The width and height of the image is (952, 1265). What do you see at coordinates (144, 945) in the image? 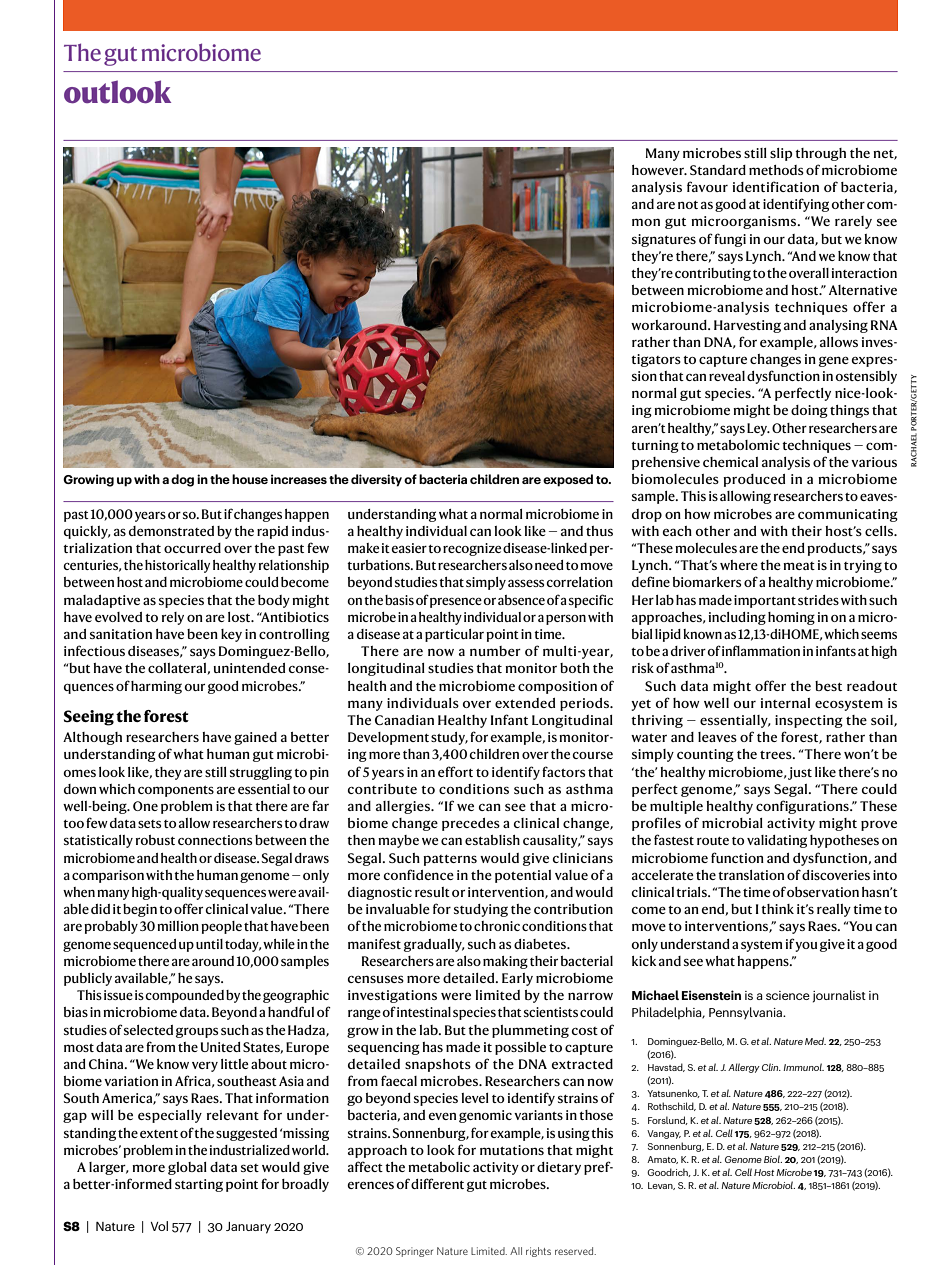
I see `sequenced` at bounding box center [144, 945].
